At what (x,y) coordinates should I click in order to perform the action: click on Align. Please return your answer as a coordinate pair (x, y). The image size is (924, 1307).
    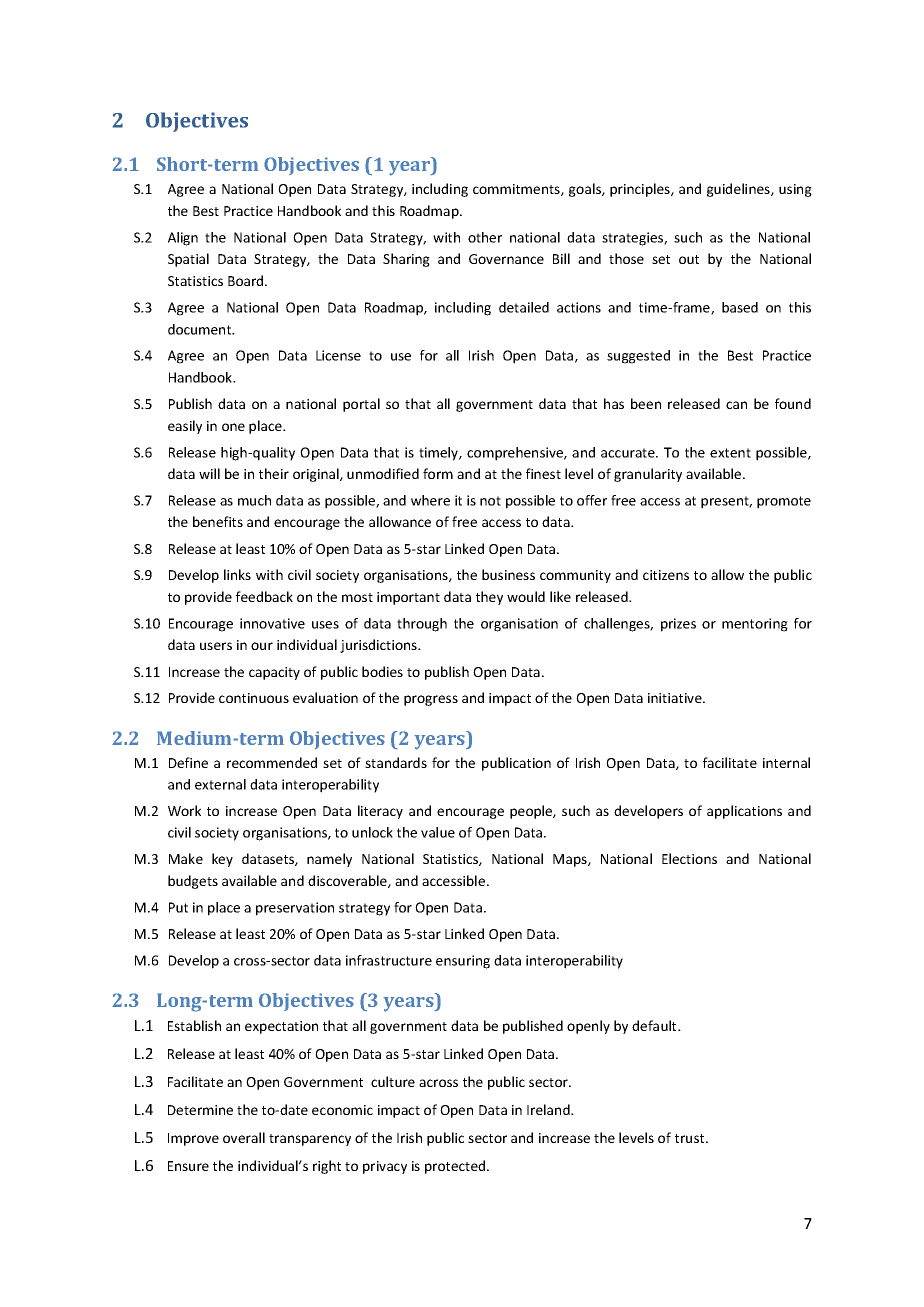
    Looking at the image, I should click on (183, 239).
